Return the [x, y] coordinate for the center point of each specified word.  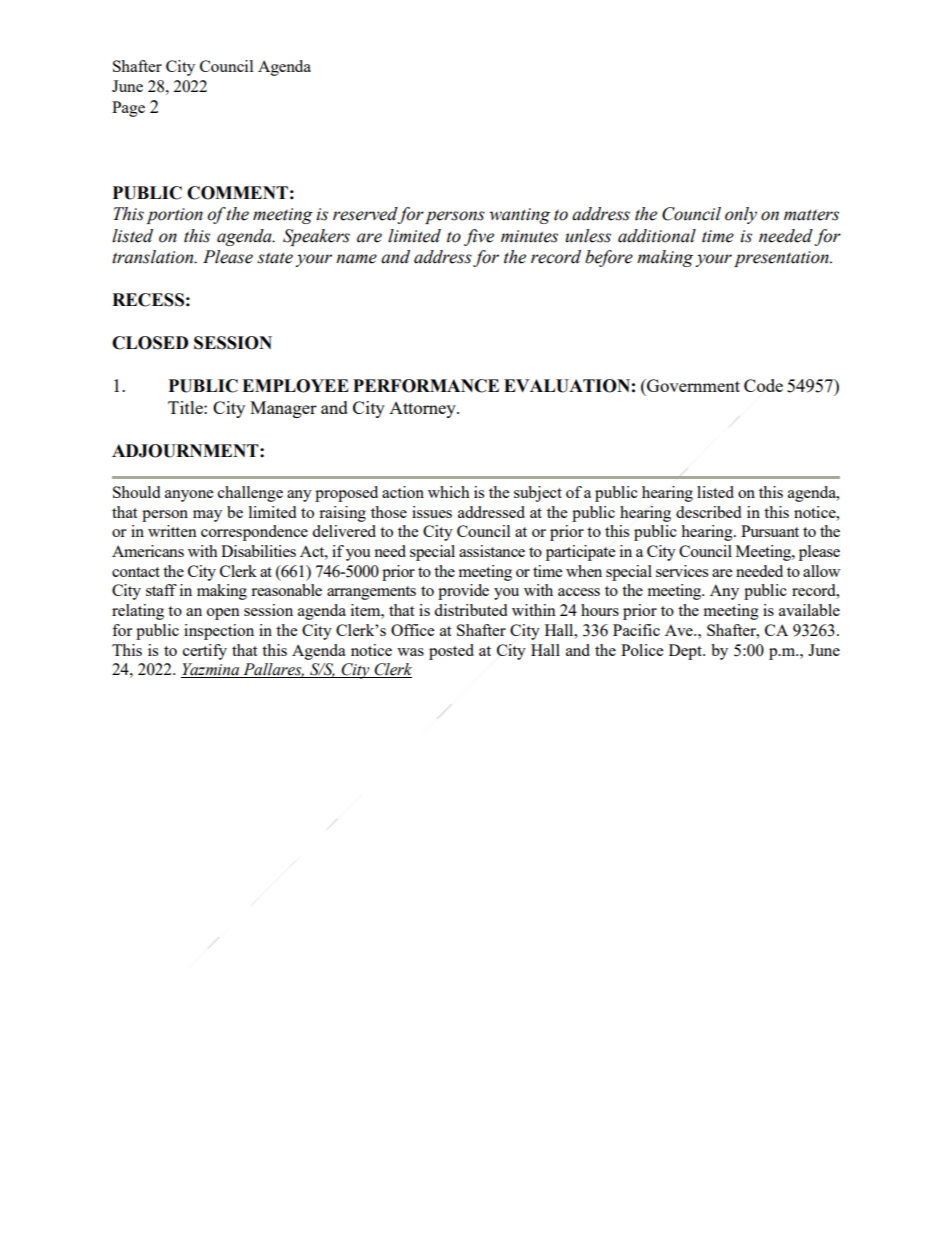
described [708, 512]
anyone [189, 496]
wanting [519, 216]
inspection [219, 632]
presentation [782, 259]
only [741, 215]
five [479, 237]
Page [128, 109]
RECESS [148, 300]
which [449, 492]
